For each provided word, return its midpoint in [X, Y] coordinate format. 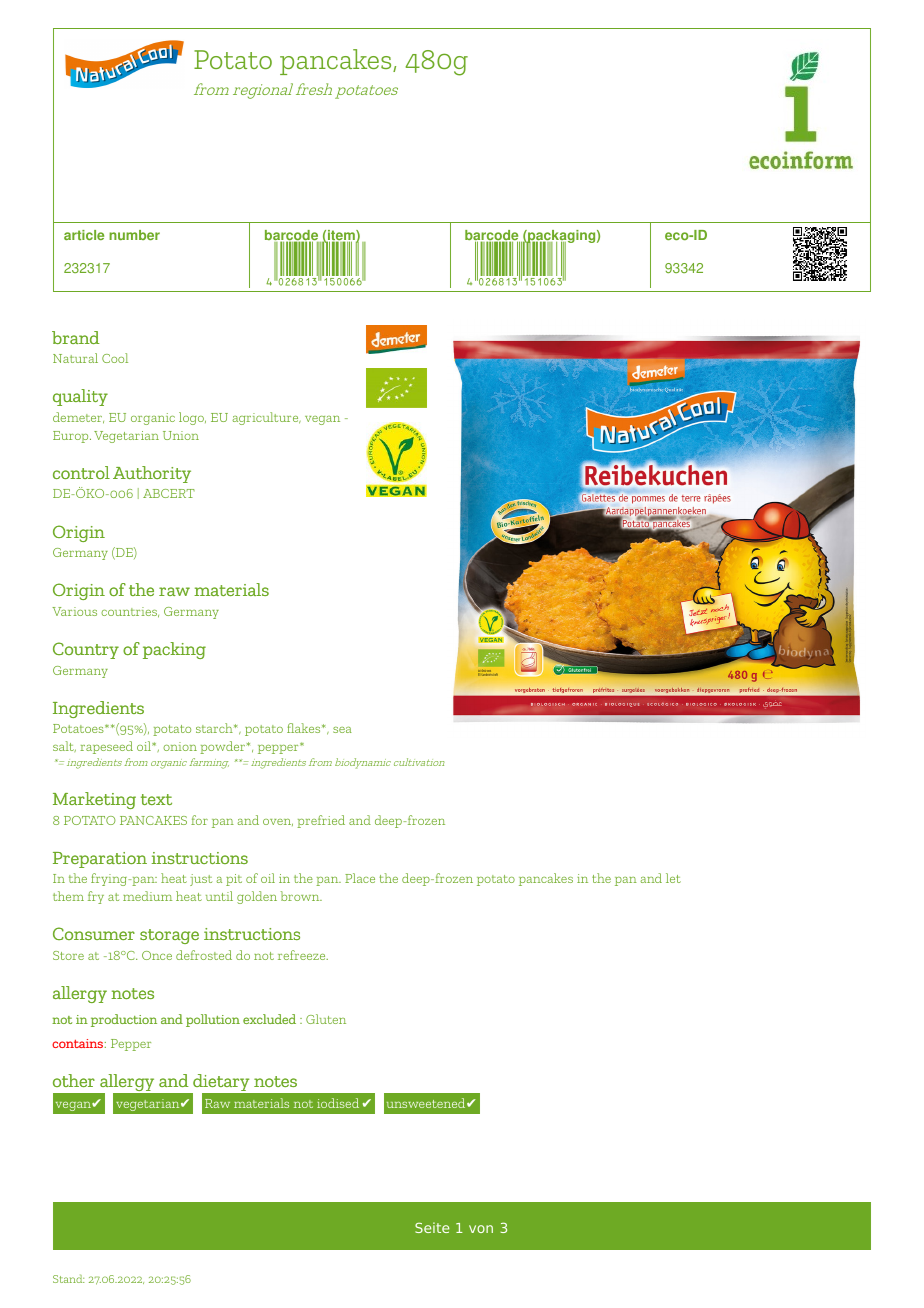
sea [342, 730]
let [673, 878]
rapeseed [106, 747]
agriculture [266, 418]
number [134, 235]
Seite [432, 1227]
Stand [68, 1278]
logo [192, 418]
